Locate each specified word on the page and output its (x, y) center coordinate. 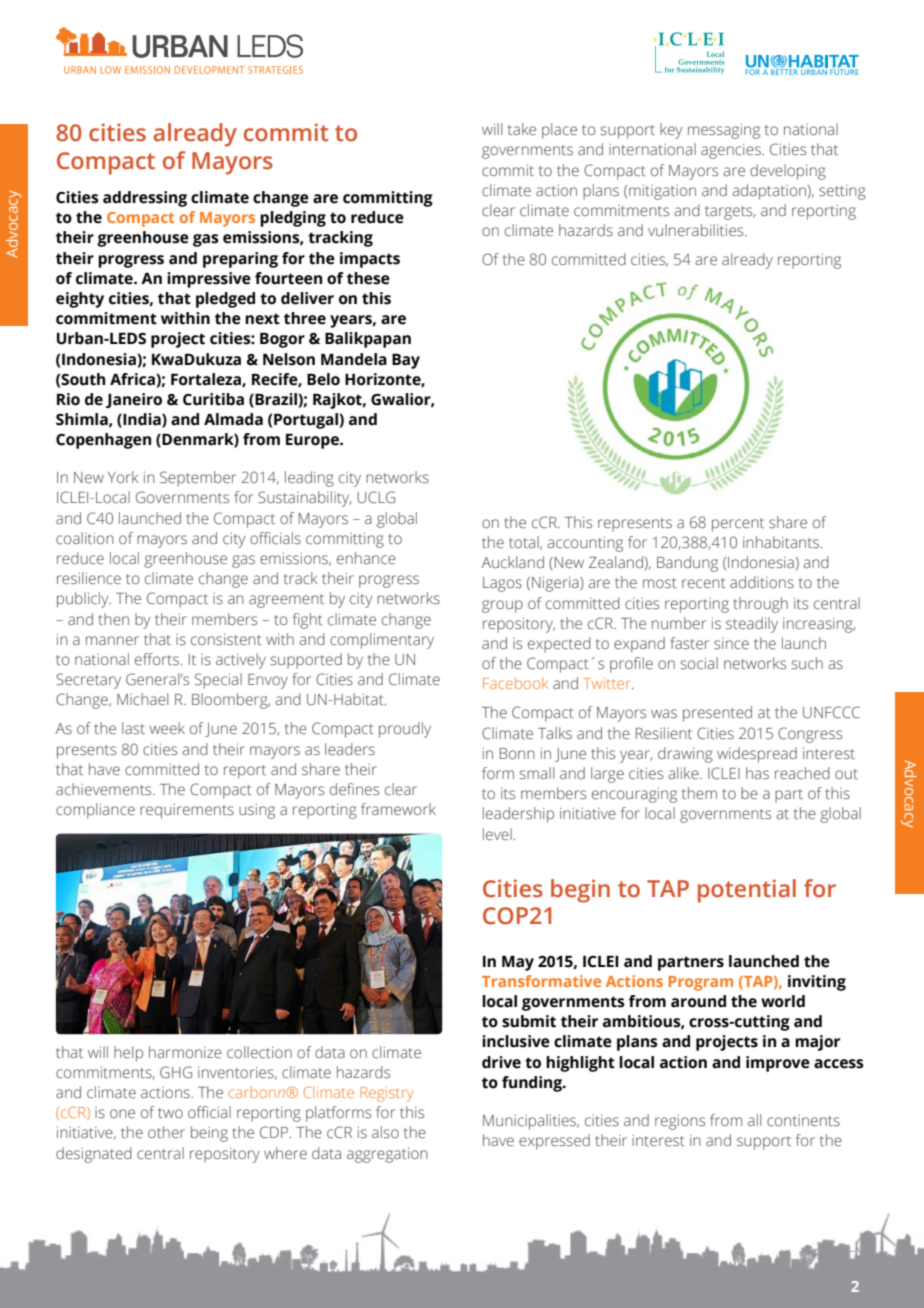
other (166, 1132)
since (731, 643)
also (385, 1132)
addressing (145, 199)
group (502, 606)
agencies (732, 151)
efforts (157, 659)
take (522, 129)
